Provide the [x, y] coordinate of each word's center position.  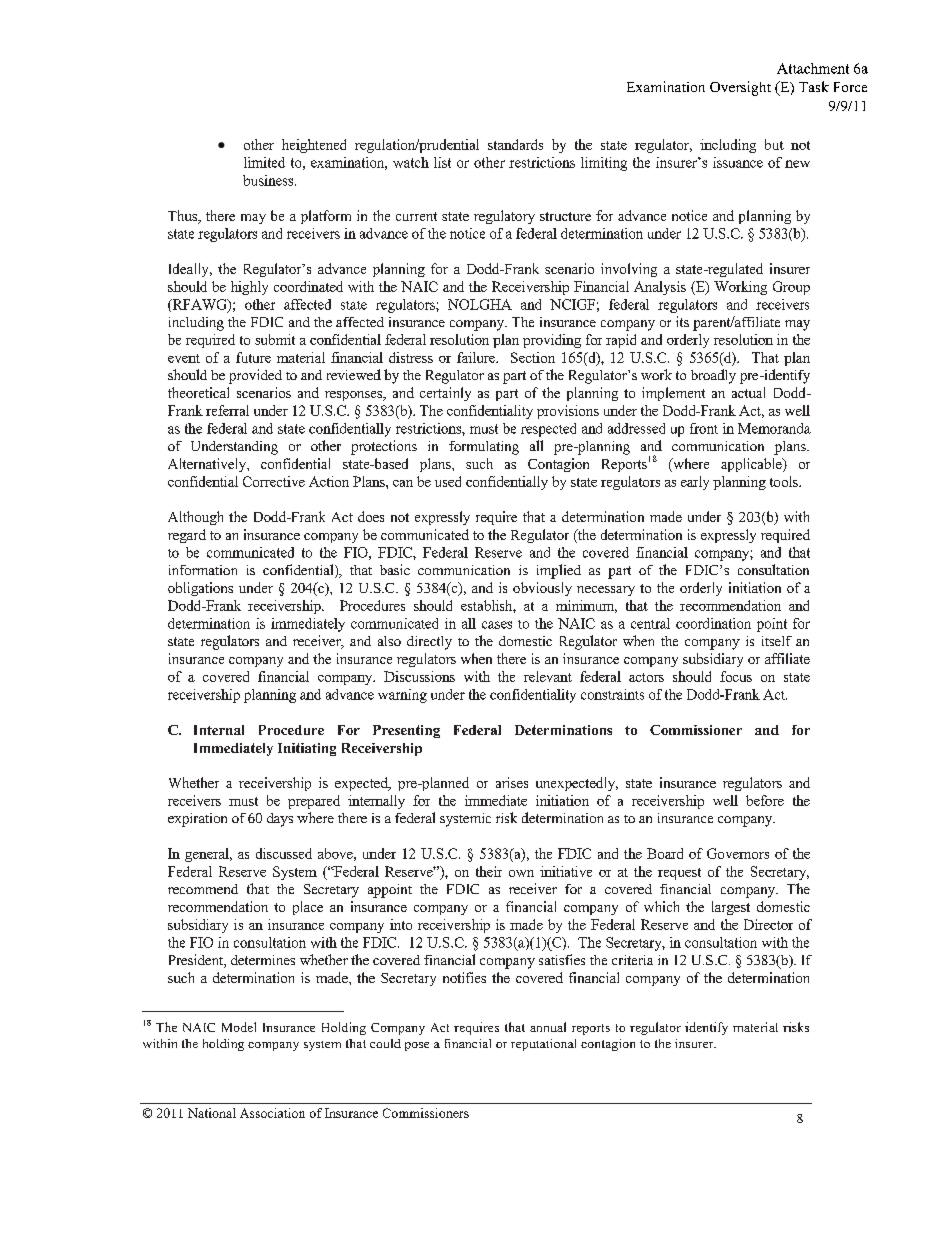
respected [548, 430]
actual [748, 392]
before [765, 800]
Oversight [740, 88]
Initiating [307, 749]
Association [272, 1113]
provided [255, 376]
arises [512, 782]
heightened [314, 146]
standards [515, 144]
